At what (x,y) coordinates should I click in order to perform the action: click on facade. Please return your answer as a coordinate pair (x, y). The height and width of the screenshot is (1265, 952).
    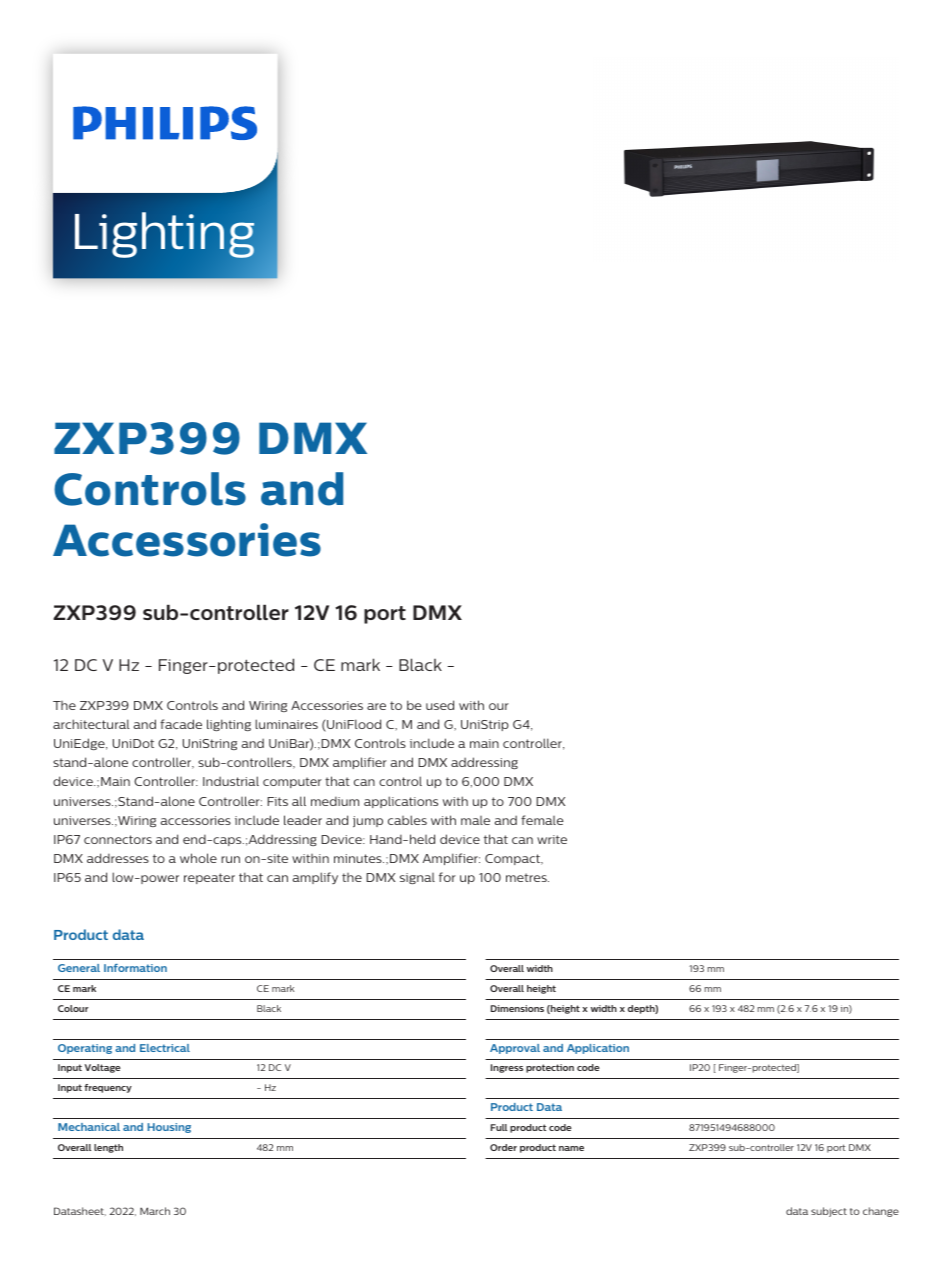
    Looking at the image, I should click on (181, 724).
